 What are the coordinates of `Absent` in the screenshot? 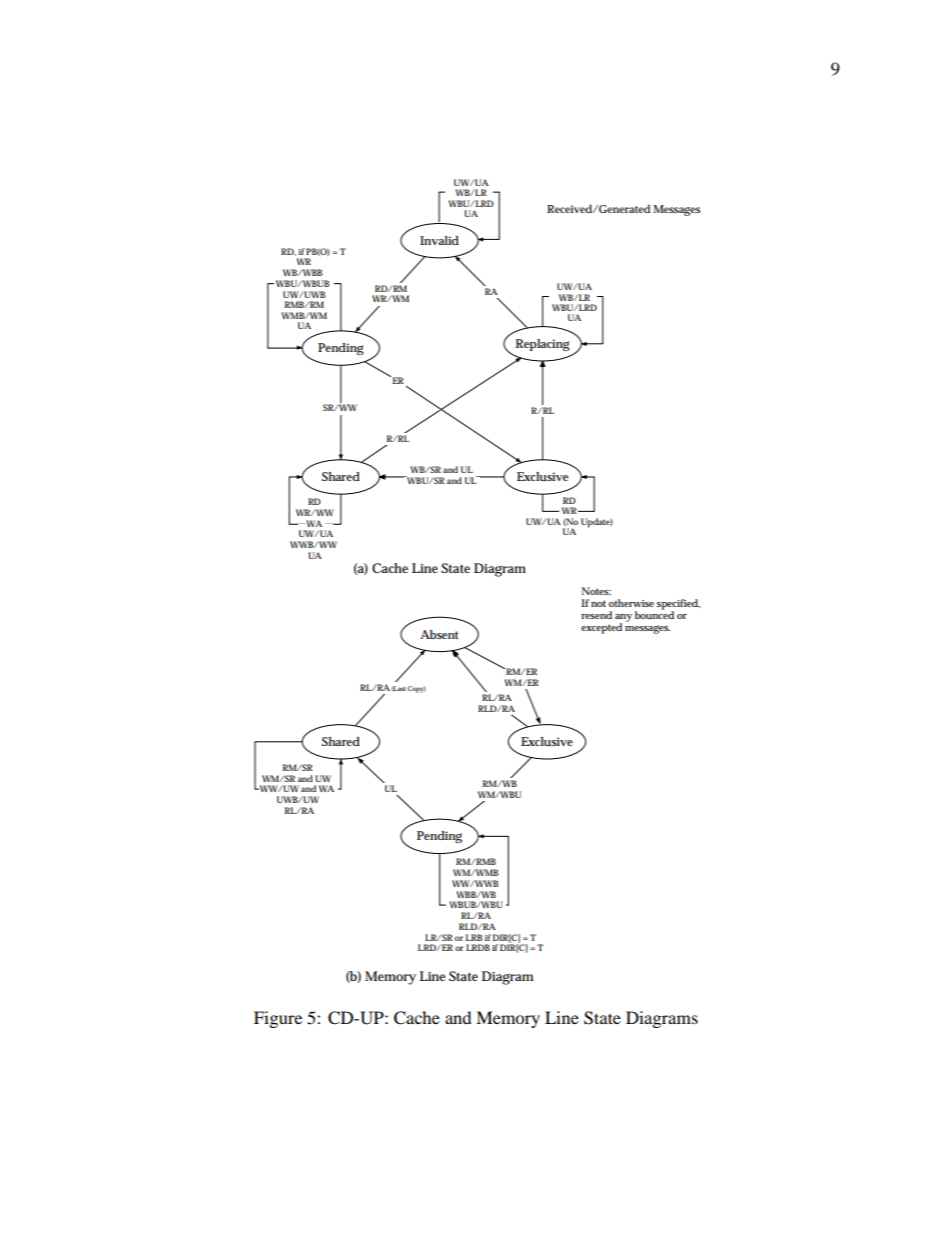 It's located at (439, 634).
